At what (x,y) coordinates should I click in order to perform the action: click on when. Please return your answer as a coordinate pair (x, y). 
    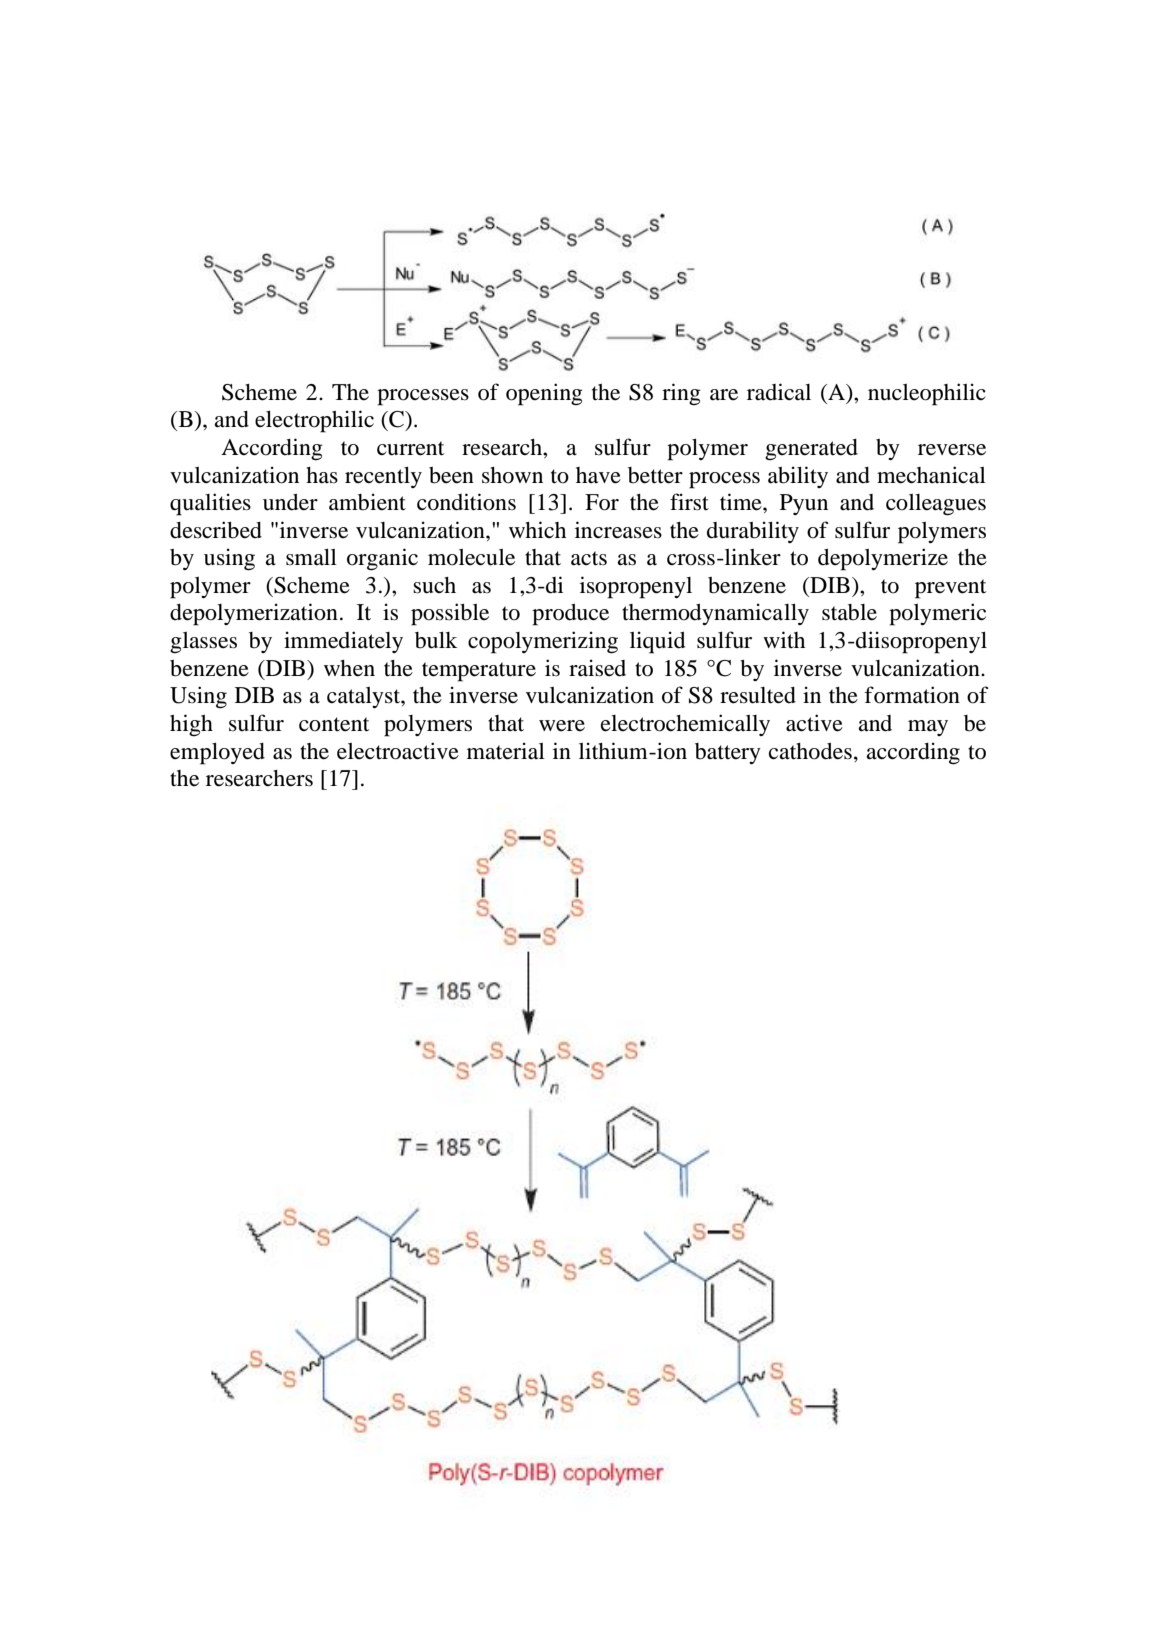
    Looking at the image, I should click on (349, 668).
